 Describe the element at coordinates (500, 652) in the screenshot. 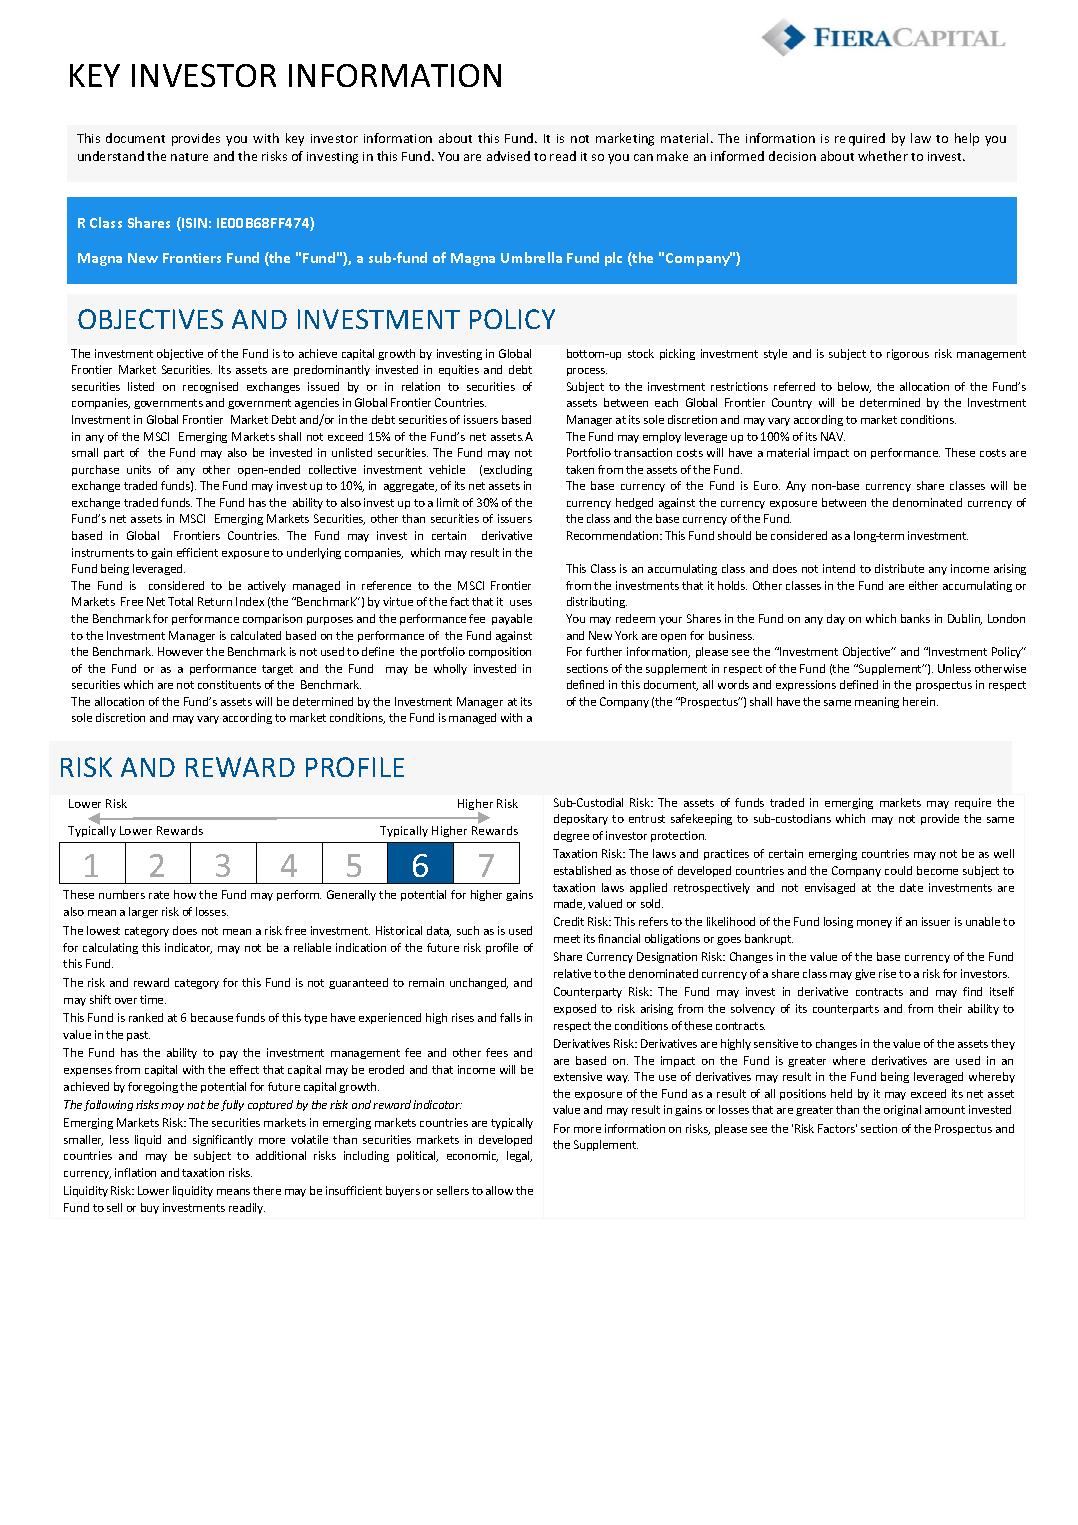

I see `composition` at that location.
